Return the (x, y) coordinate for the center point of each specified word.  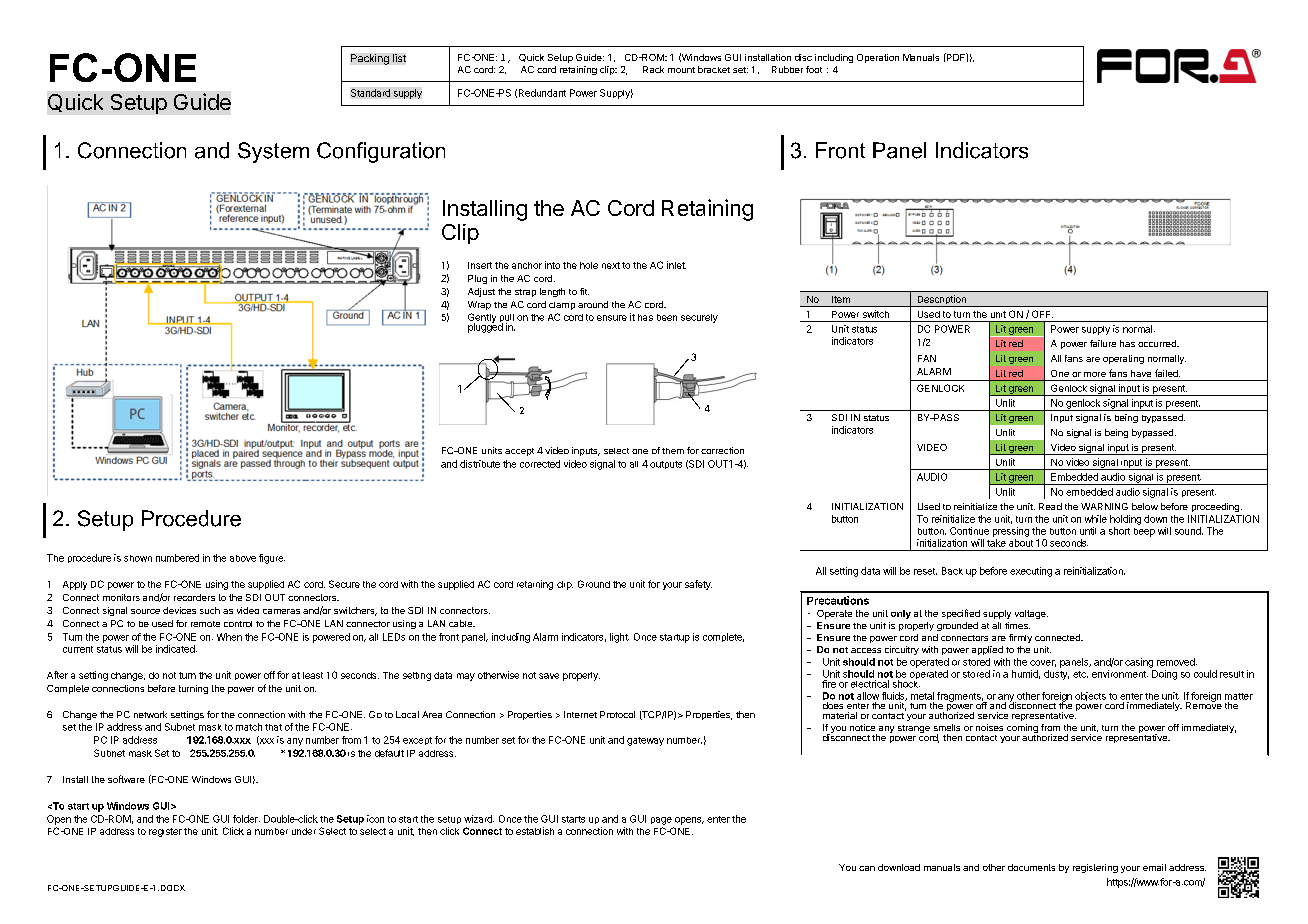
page (661, 821)
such (210, 610)
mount (681, 70)
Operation (878, 58)
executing (1031, 572)
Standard (370, 93)
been (667, 317)
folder (246, 819)
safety (698, 585)
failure (1103, 343)
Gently (482, 319)
